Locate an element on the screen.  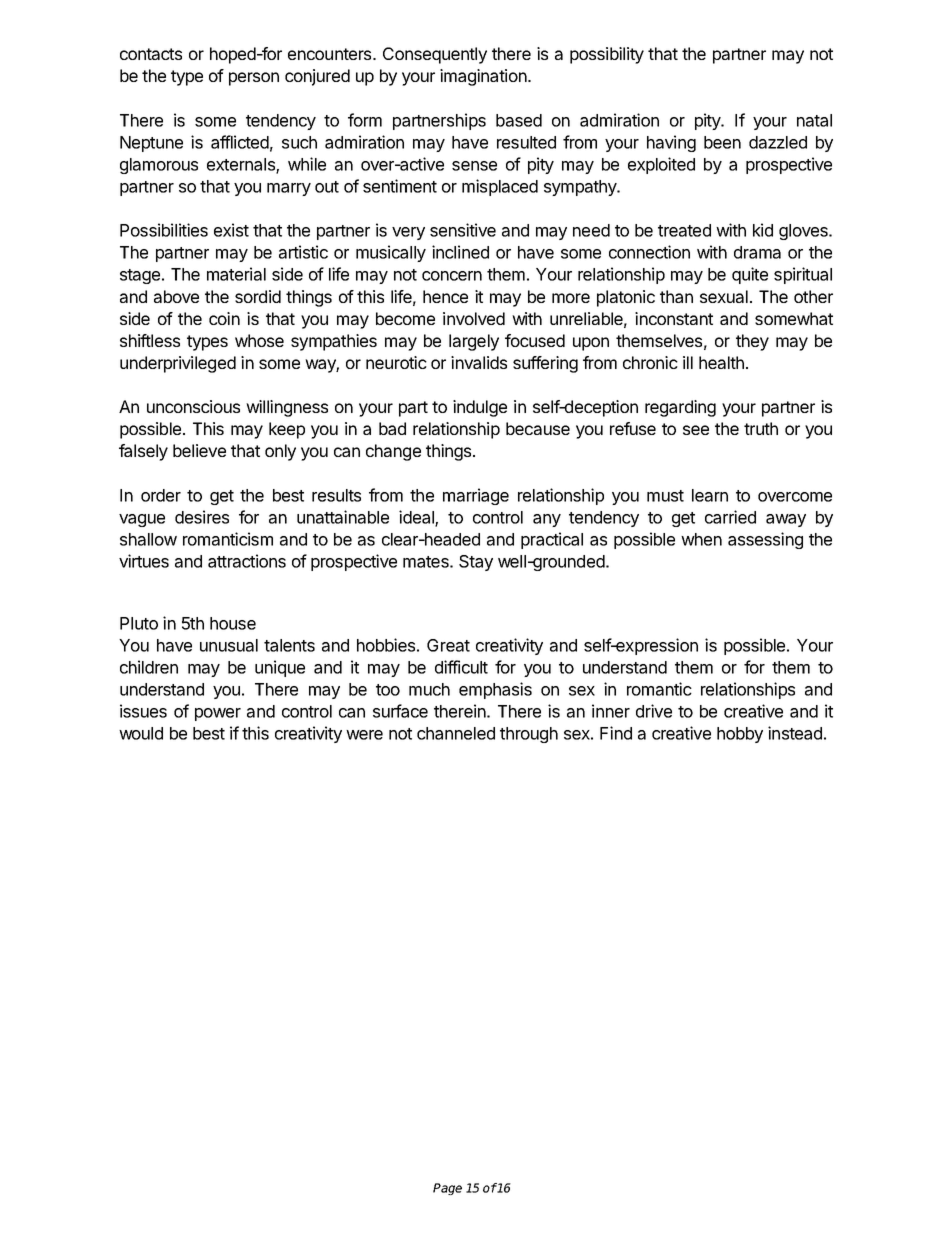
house is located at coordinates (233, 623).
